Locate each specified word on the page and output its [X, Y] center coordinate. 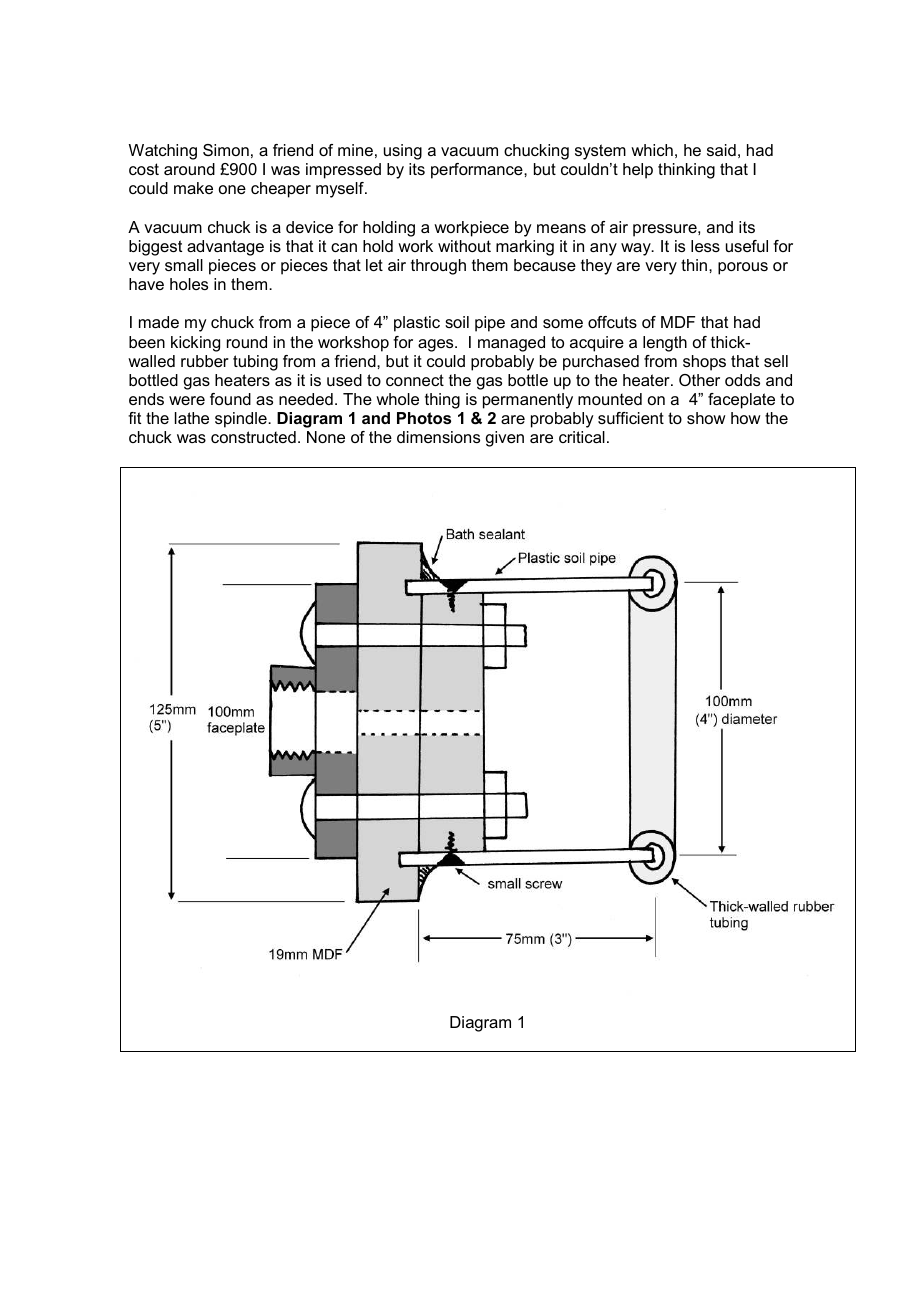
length [665, 344]
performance [478, 171]
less [705, 246]
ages [437, 345]
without [464, 246]
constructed [253, 437]
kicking [195, 344]
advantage [225, 248]
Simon [226, 150]
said [721, 150]
